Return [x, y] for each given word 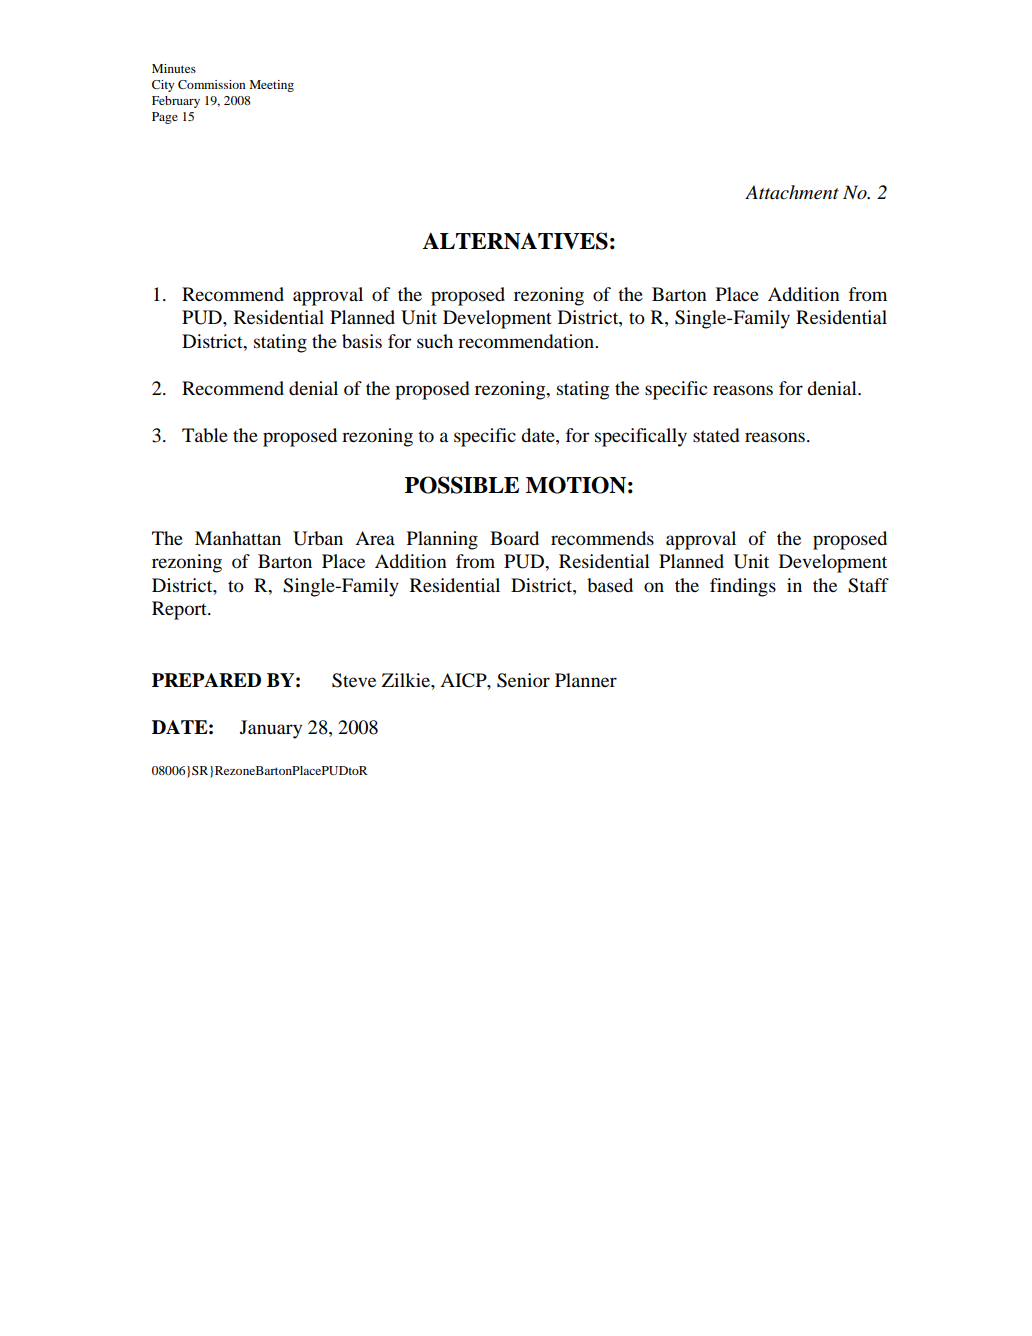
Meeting [271, 86]
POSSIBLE [462, 485]
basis [362, 341]
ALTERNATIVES [515, 241]
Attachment [792, 192]
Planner [586, 680]
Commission [212, 84]
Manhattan [238, 538]
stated [716, 435]
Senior [523, 680]
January [271, 729]
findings [743, 587]
